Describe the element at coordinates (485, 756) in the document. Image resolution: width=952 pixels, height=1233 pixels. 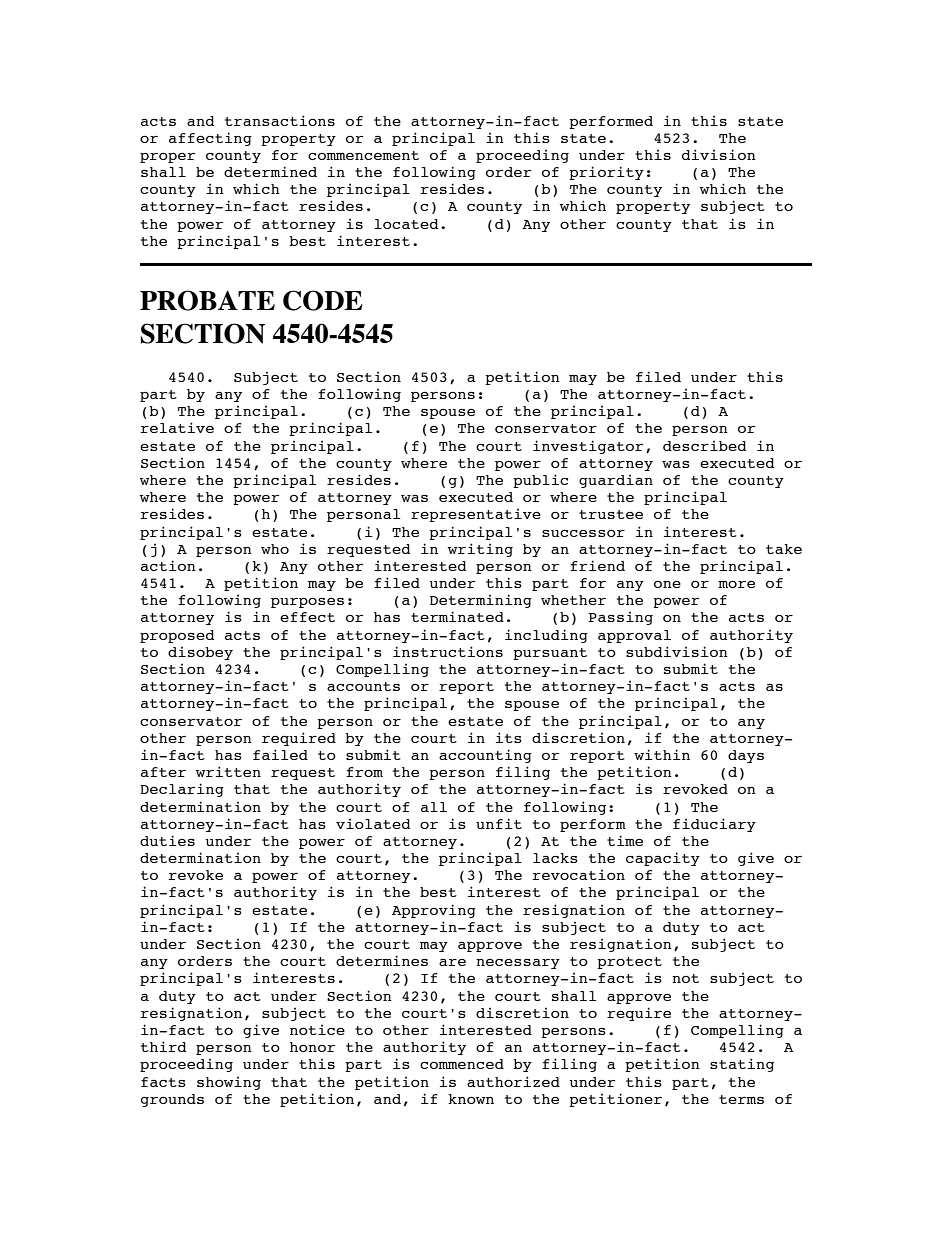
I see `accounting` at that location.
